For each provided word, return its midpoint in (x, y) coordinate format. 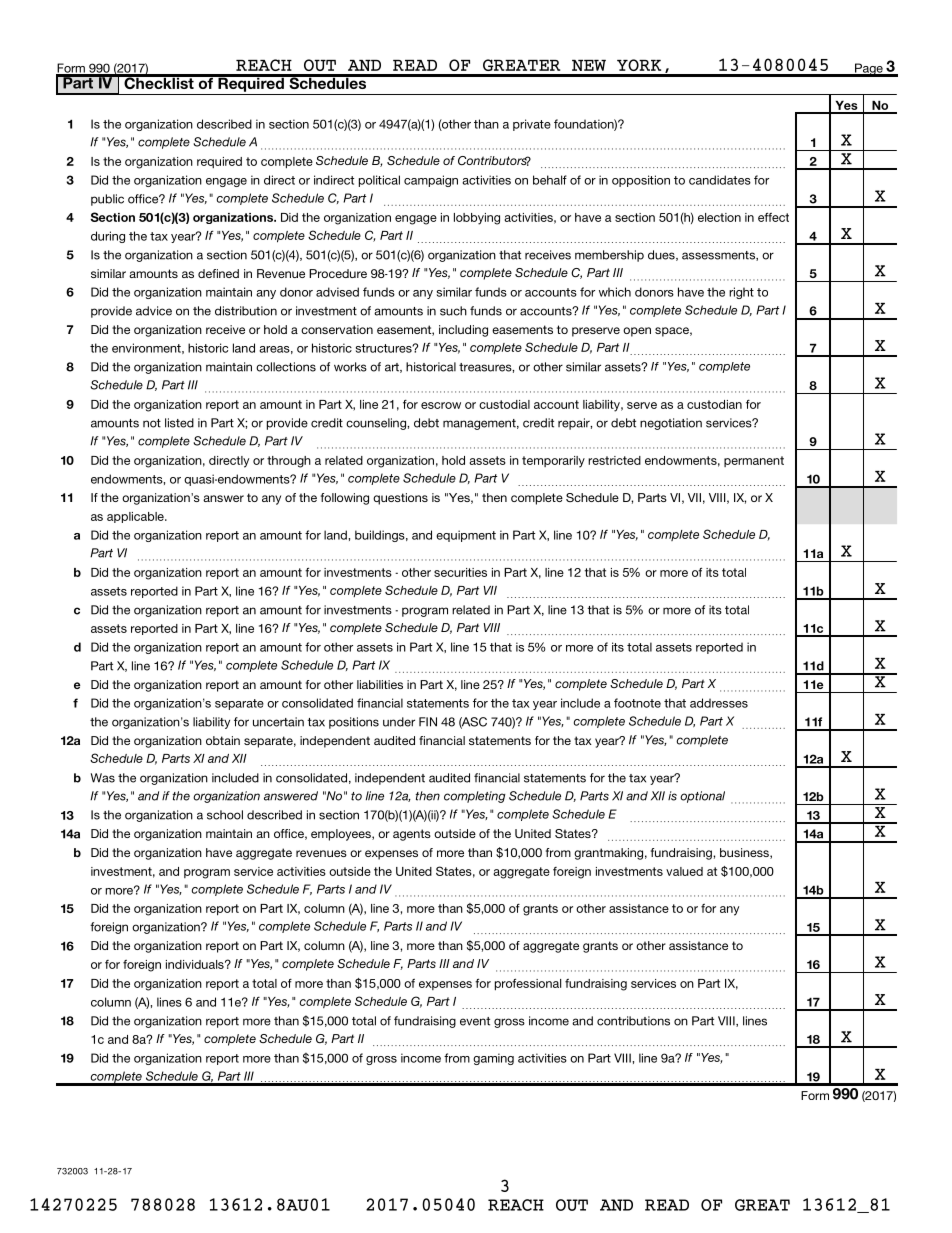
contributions (633, 1021)
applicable (136, 517)
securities (460, 572)
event (475, 1021)
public (107, 200)
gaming (493, 1059)
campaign (431, 181)
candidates (720, 180)
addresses (719, 703)
